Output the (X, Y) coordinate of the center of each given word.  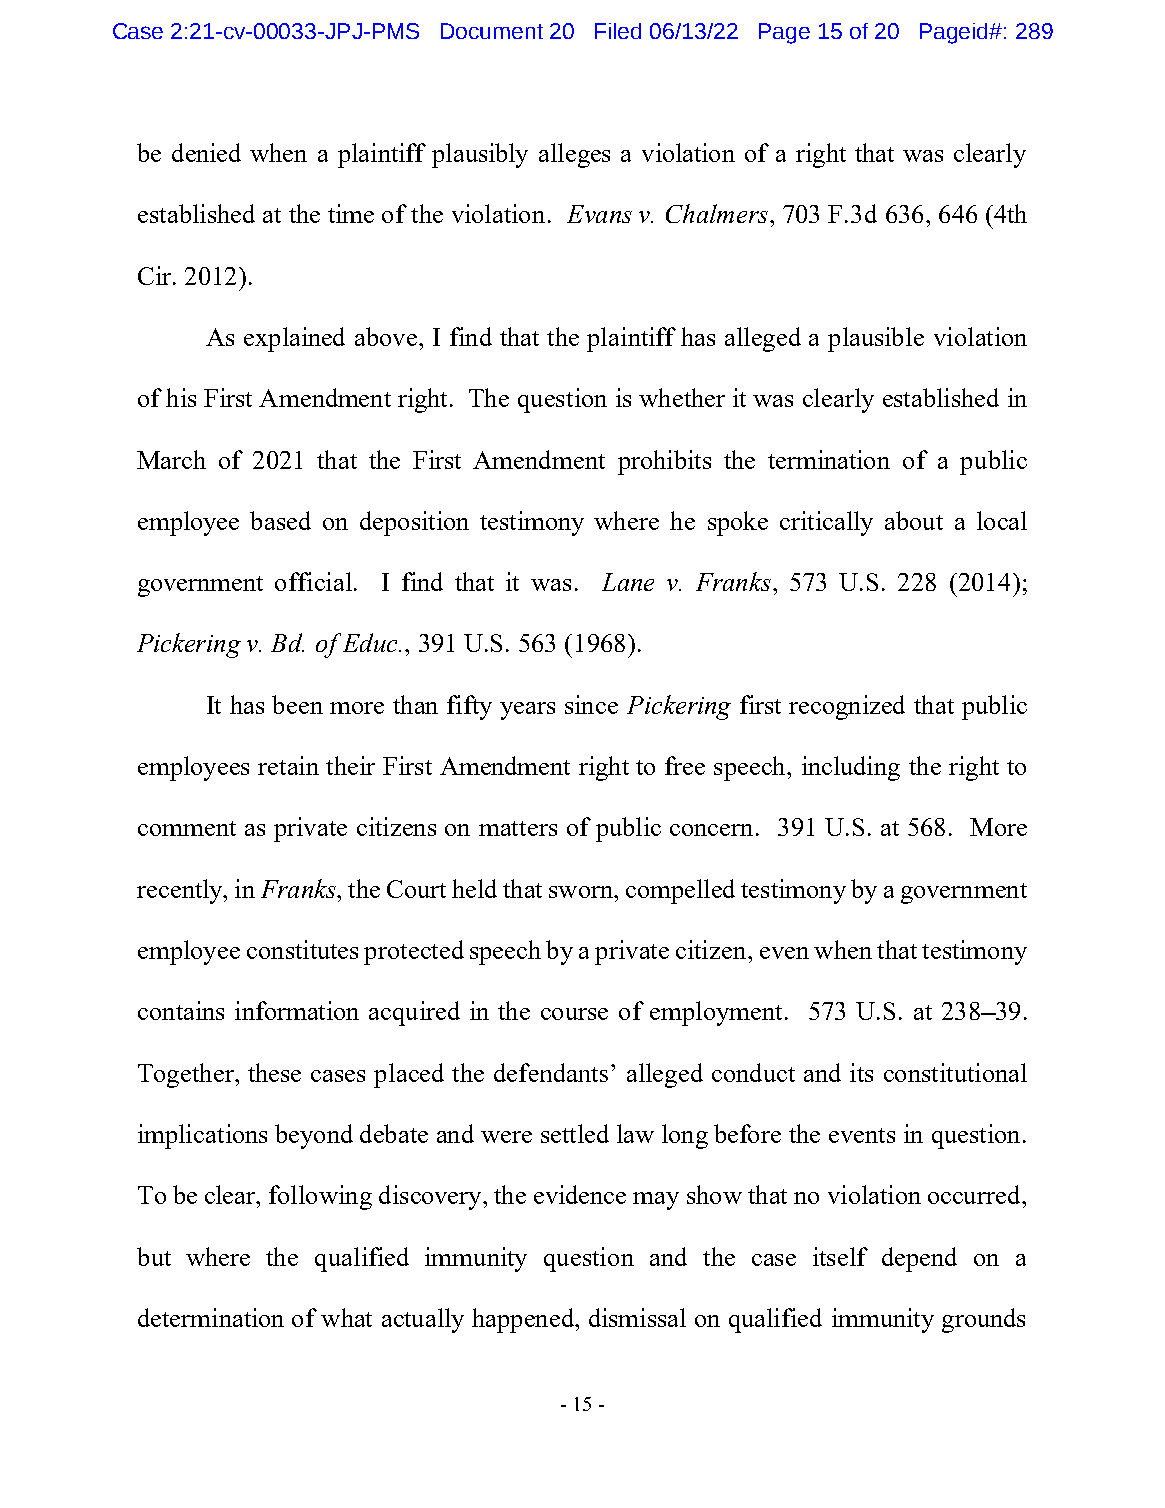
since (591, 704)
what (346, 1317)
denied (206, 152)
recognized (847, 707)
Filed (618, 31)
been (297, 704)
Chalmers (717, 213)
